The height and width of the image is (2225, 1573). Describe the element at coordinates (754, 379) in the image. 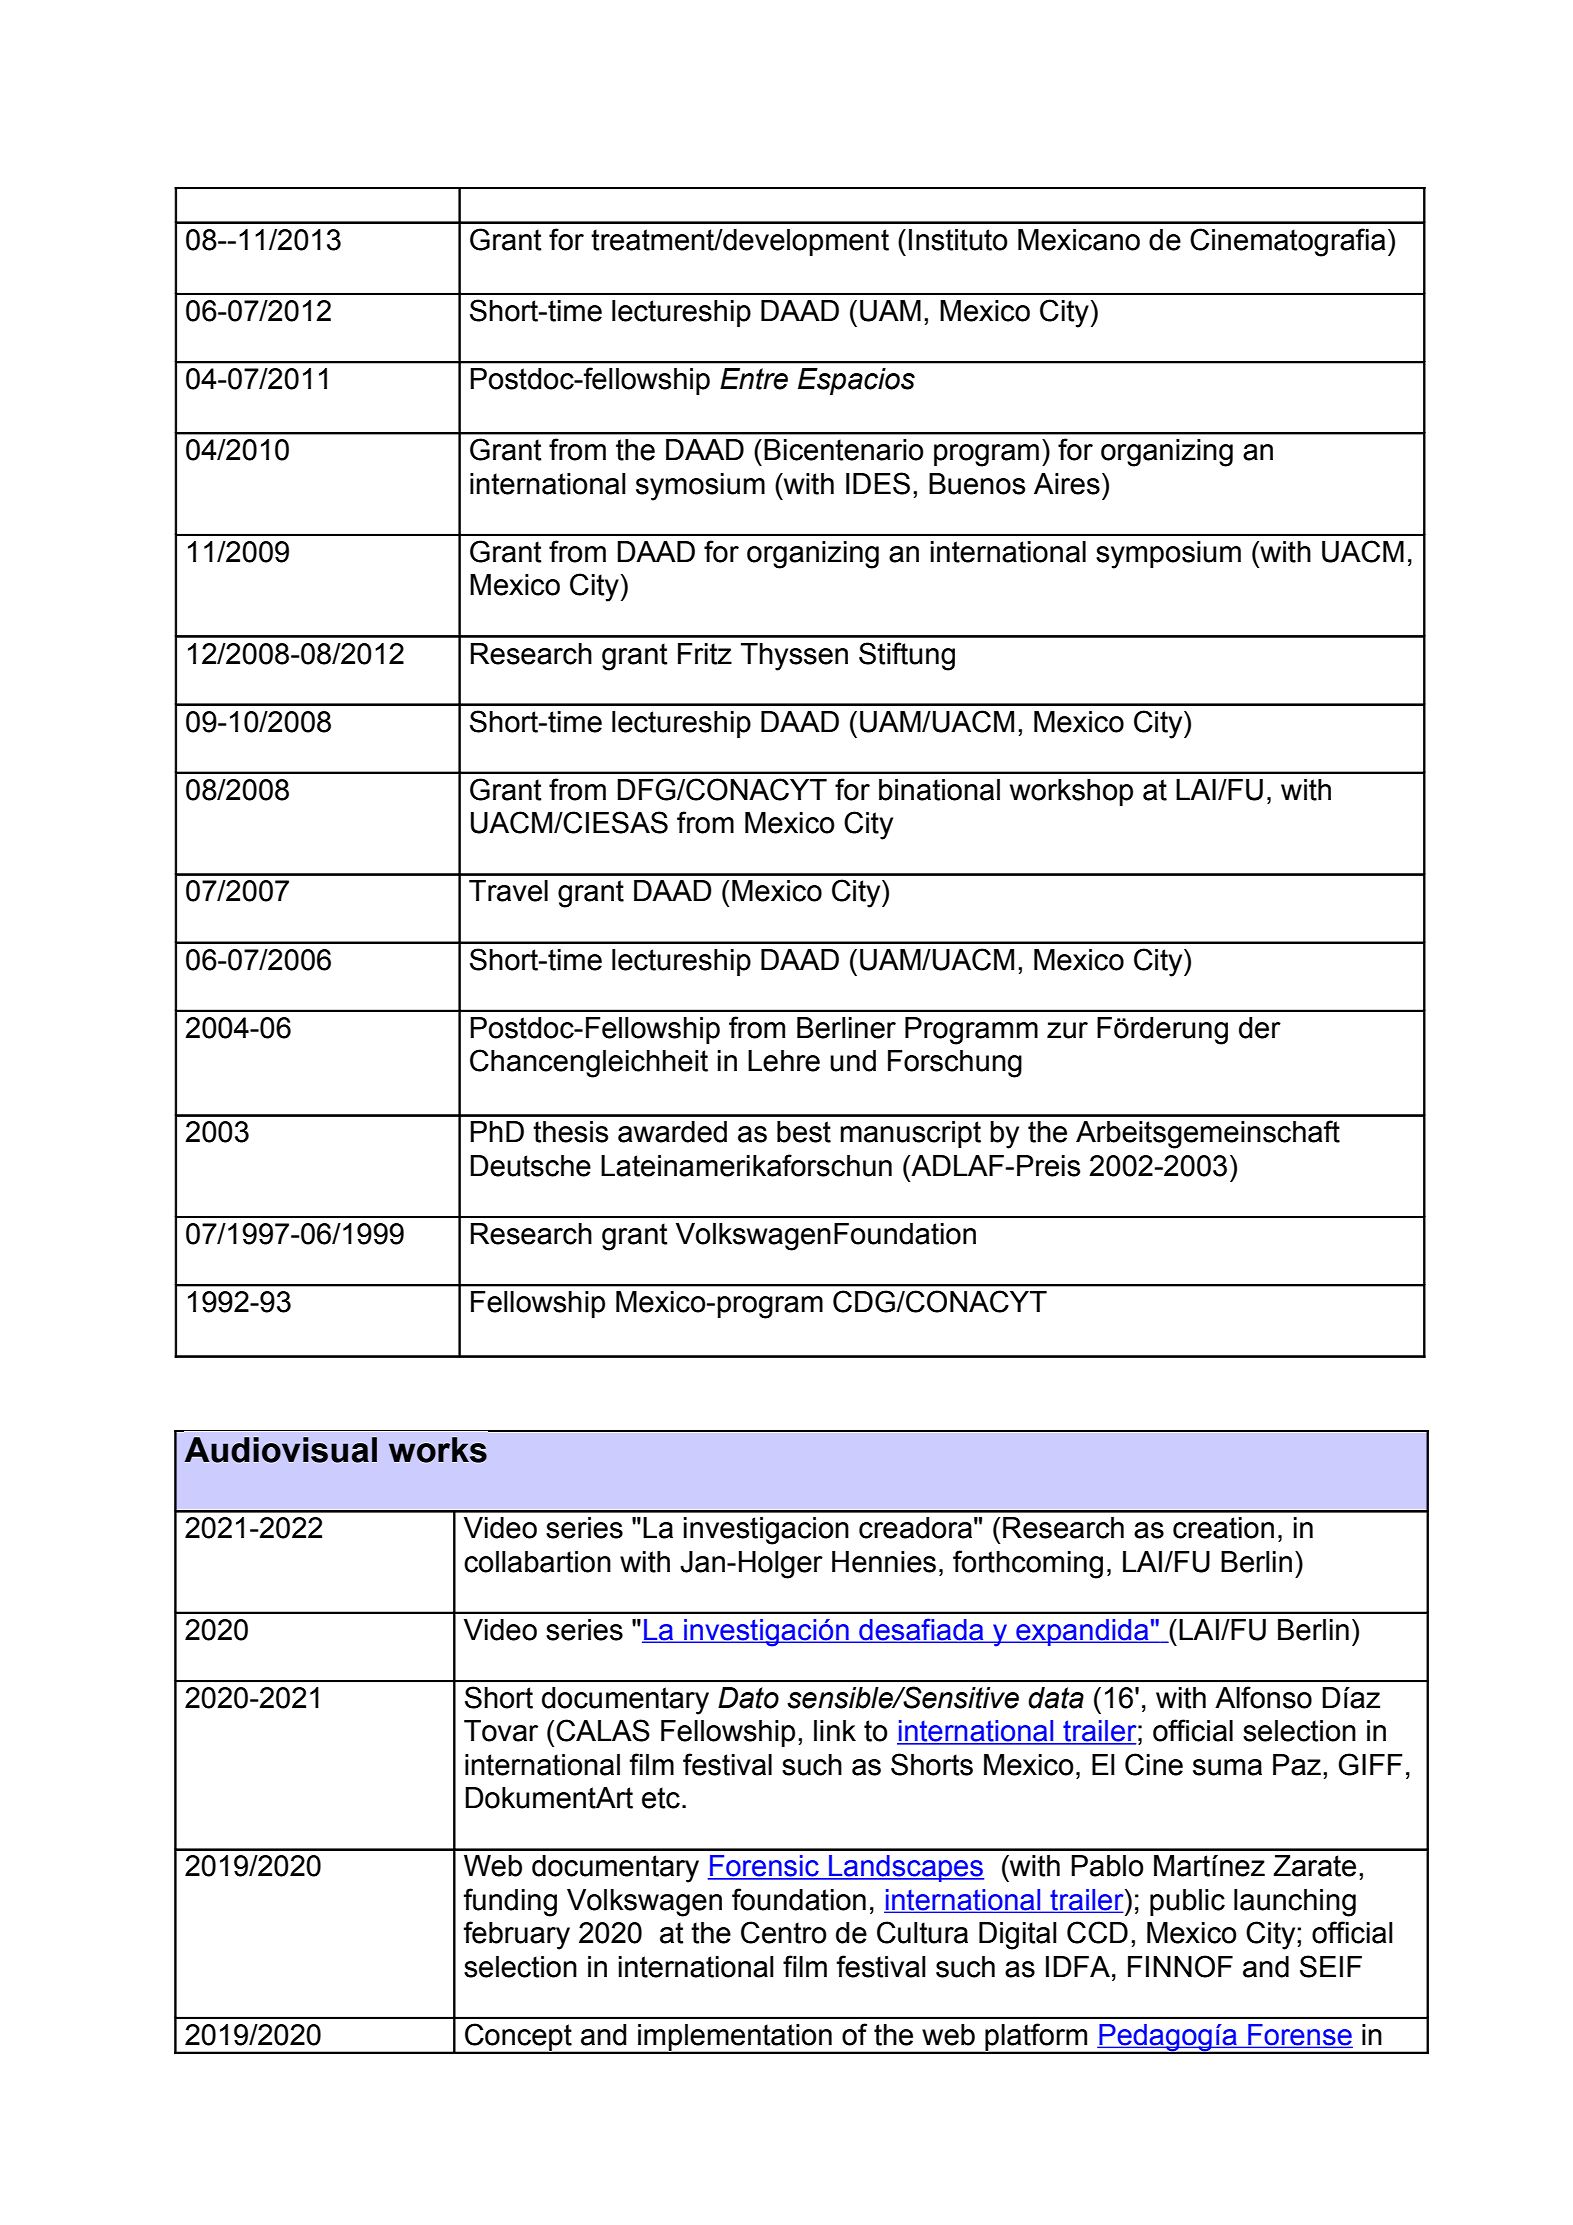

I see `Entre` at that location.
